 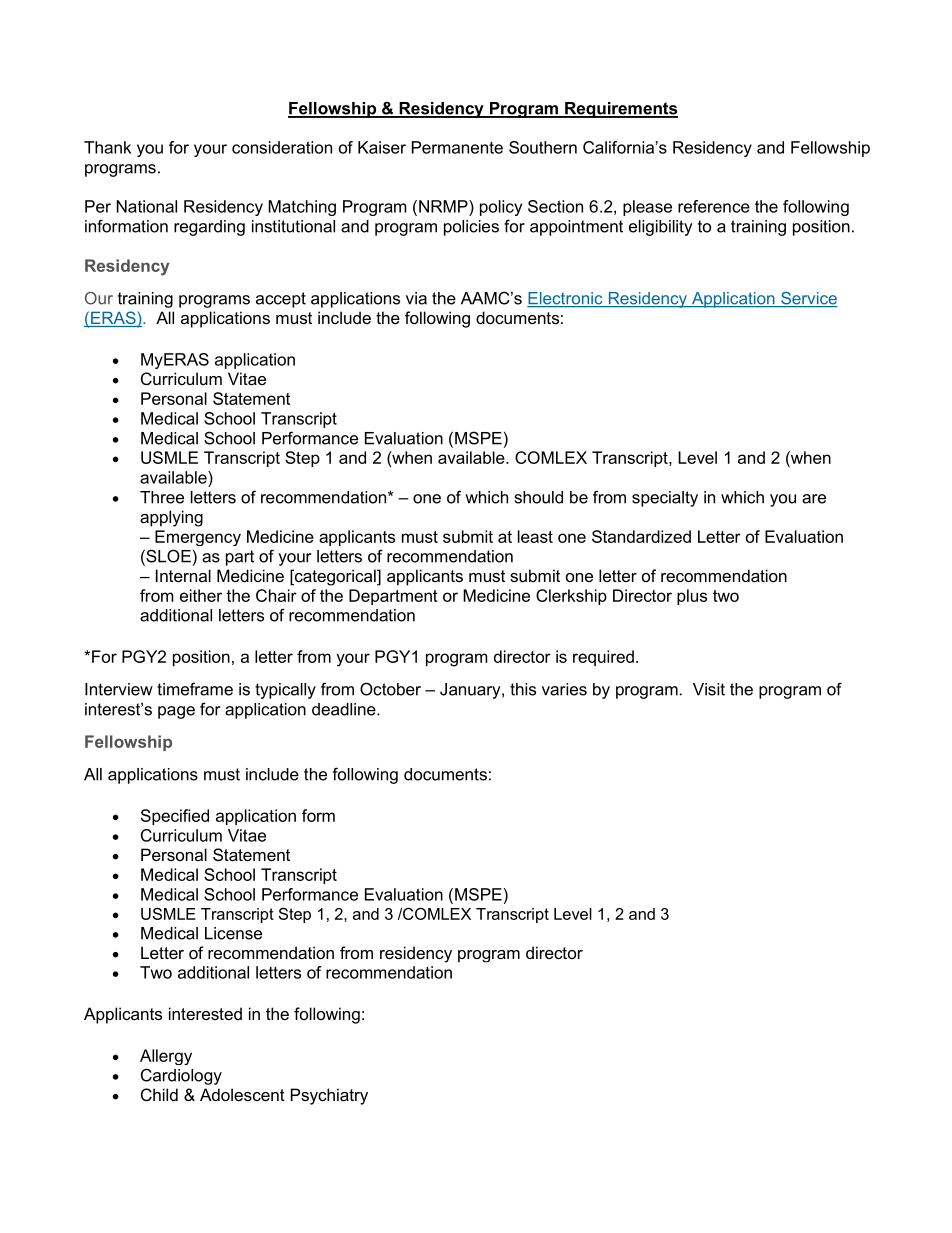 What do you see at coordinates (329, 1096) in the screenshot?
I see `Psychiatry` at bounding box center [329, 1096].
